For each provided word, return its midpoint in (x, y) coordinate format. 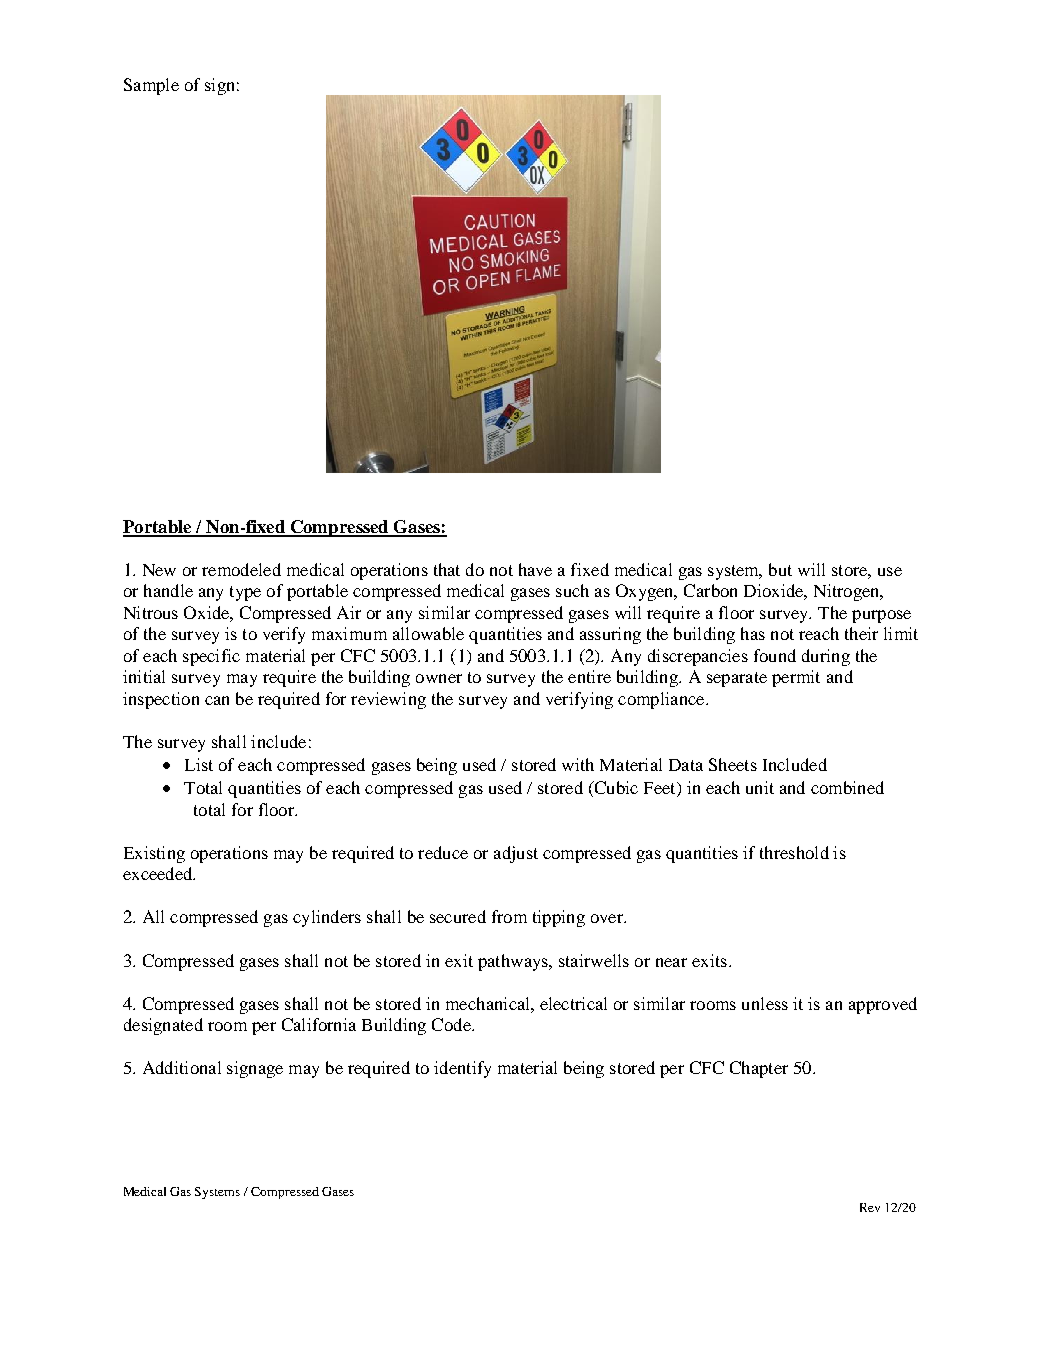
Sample (151, 86)
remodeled (241, 569)
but (780, 569)
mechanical (489, 1003)
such (572, 590)
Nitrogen (848, 592)
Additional (182, 1067)
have (535, 569)
